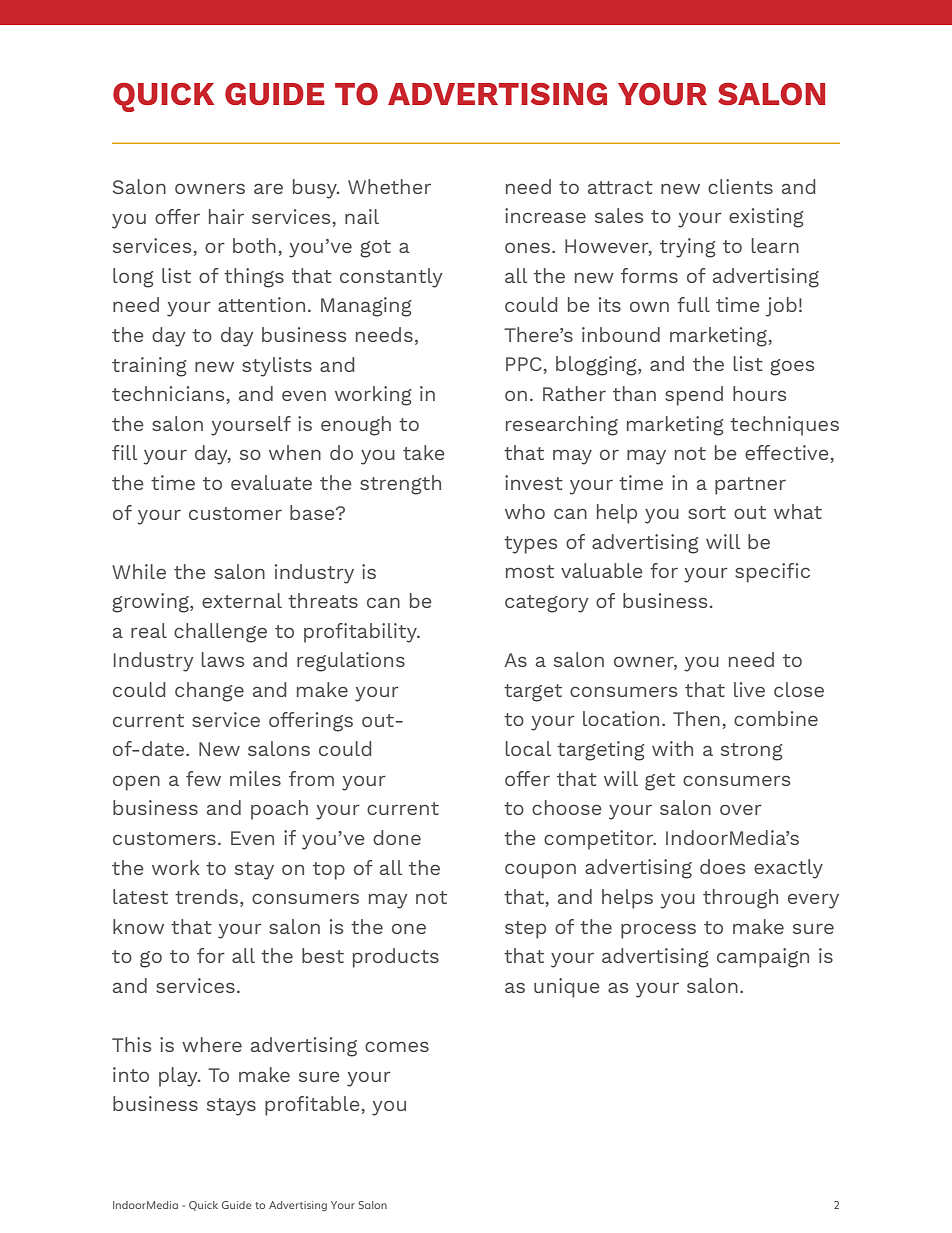  I want to click on existing, so click(766, 218).
